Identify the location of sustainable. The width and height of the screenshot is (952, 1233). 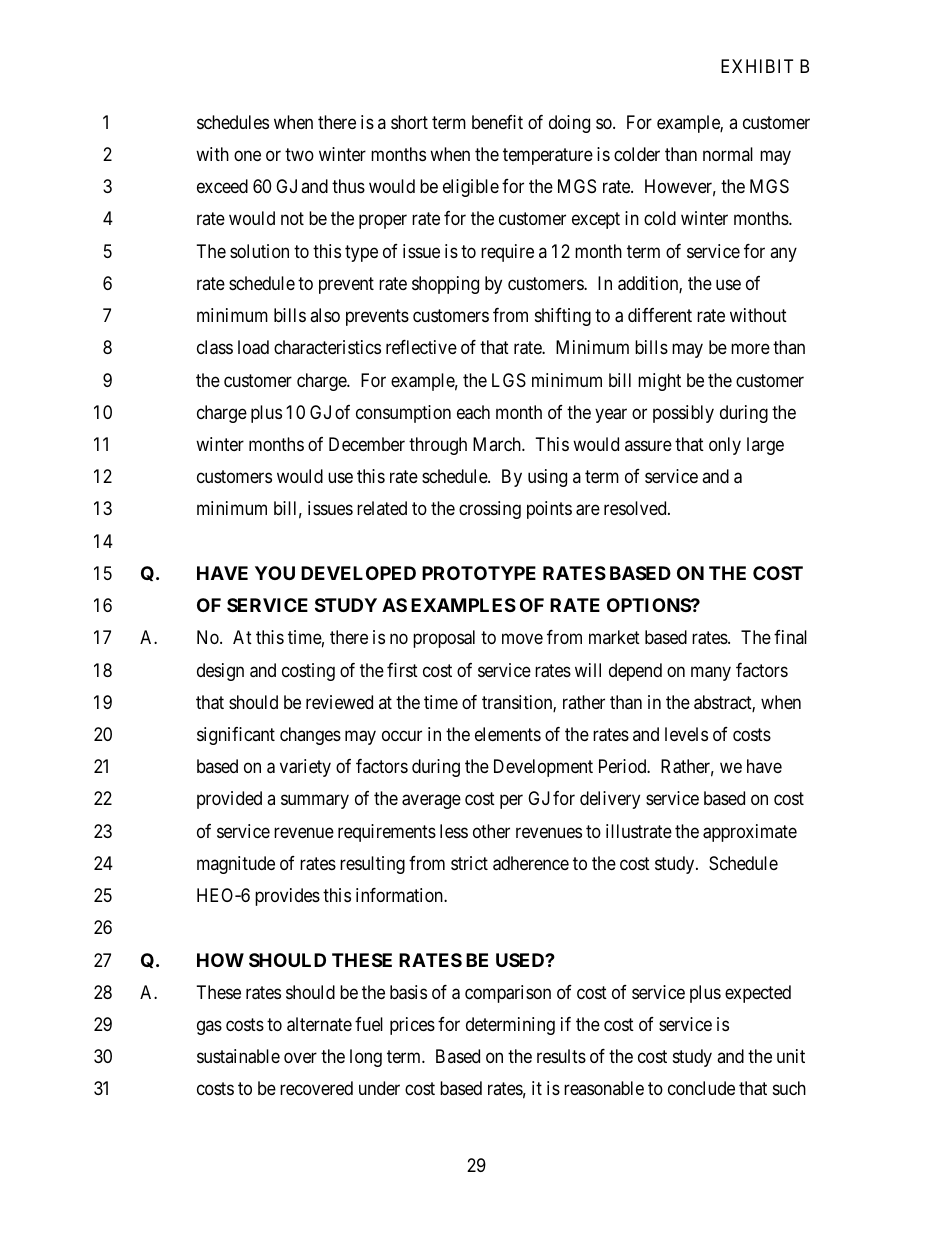
(238, 1056).
